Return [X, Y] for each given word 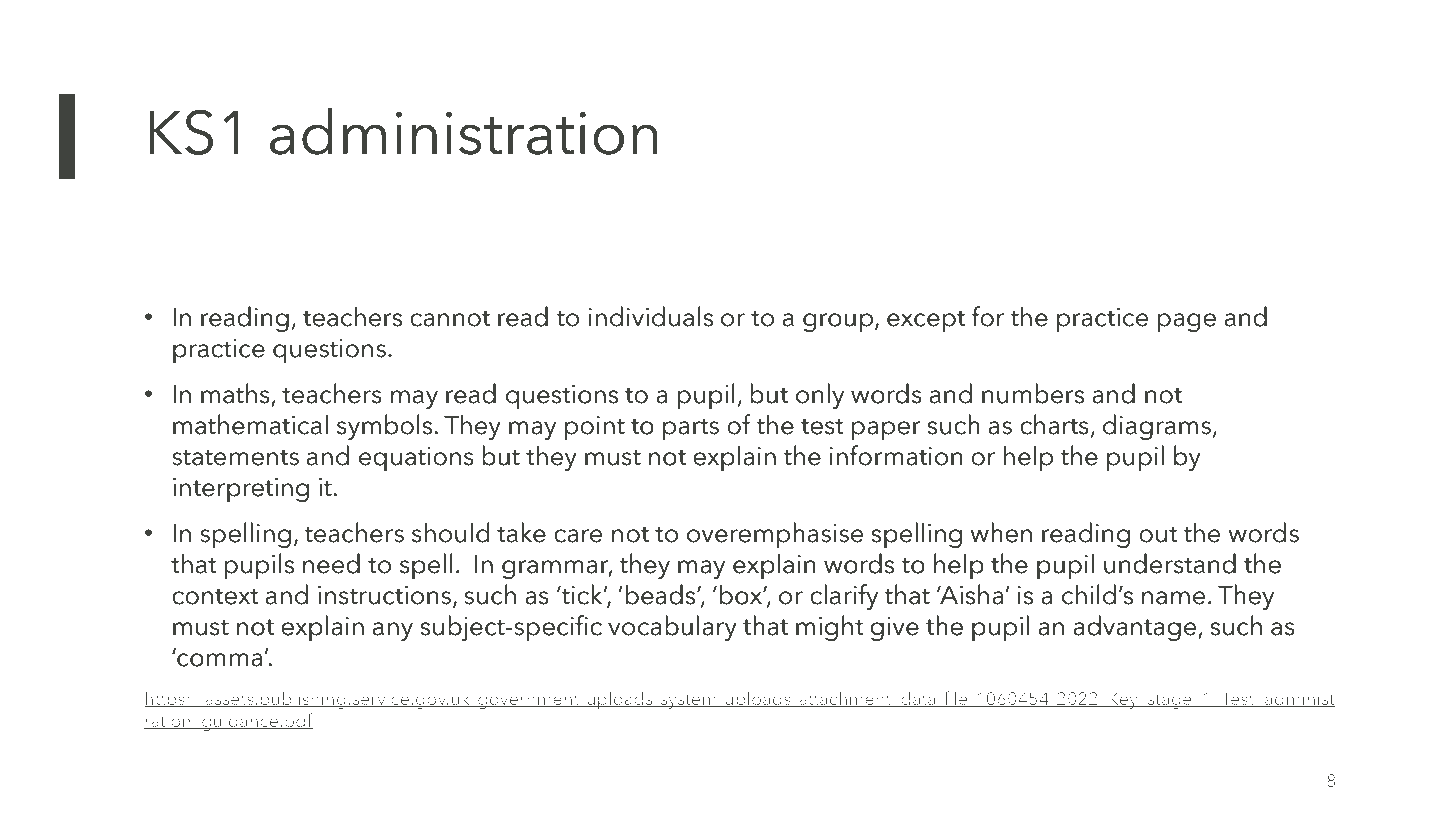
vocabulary [672, 628]
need [331, 563]
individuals [651, 316]
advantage [1136, 628]
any [393, 631]
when [1001, 532]
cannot [450, 318]
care [578, 536]
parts [691, 429]
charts [1054, 424]
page [1187, 322]
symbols [384, 427]
